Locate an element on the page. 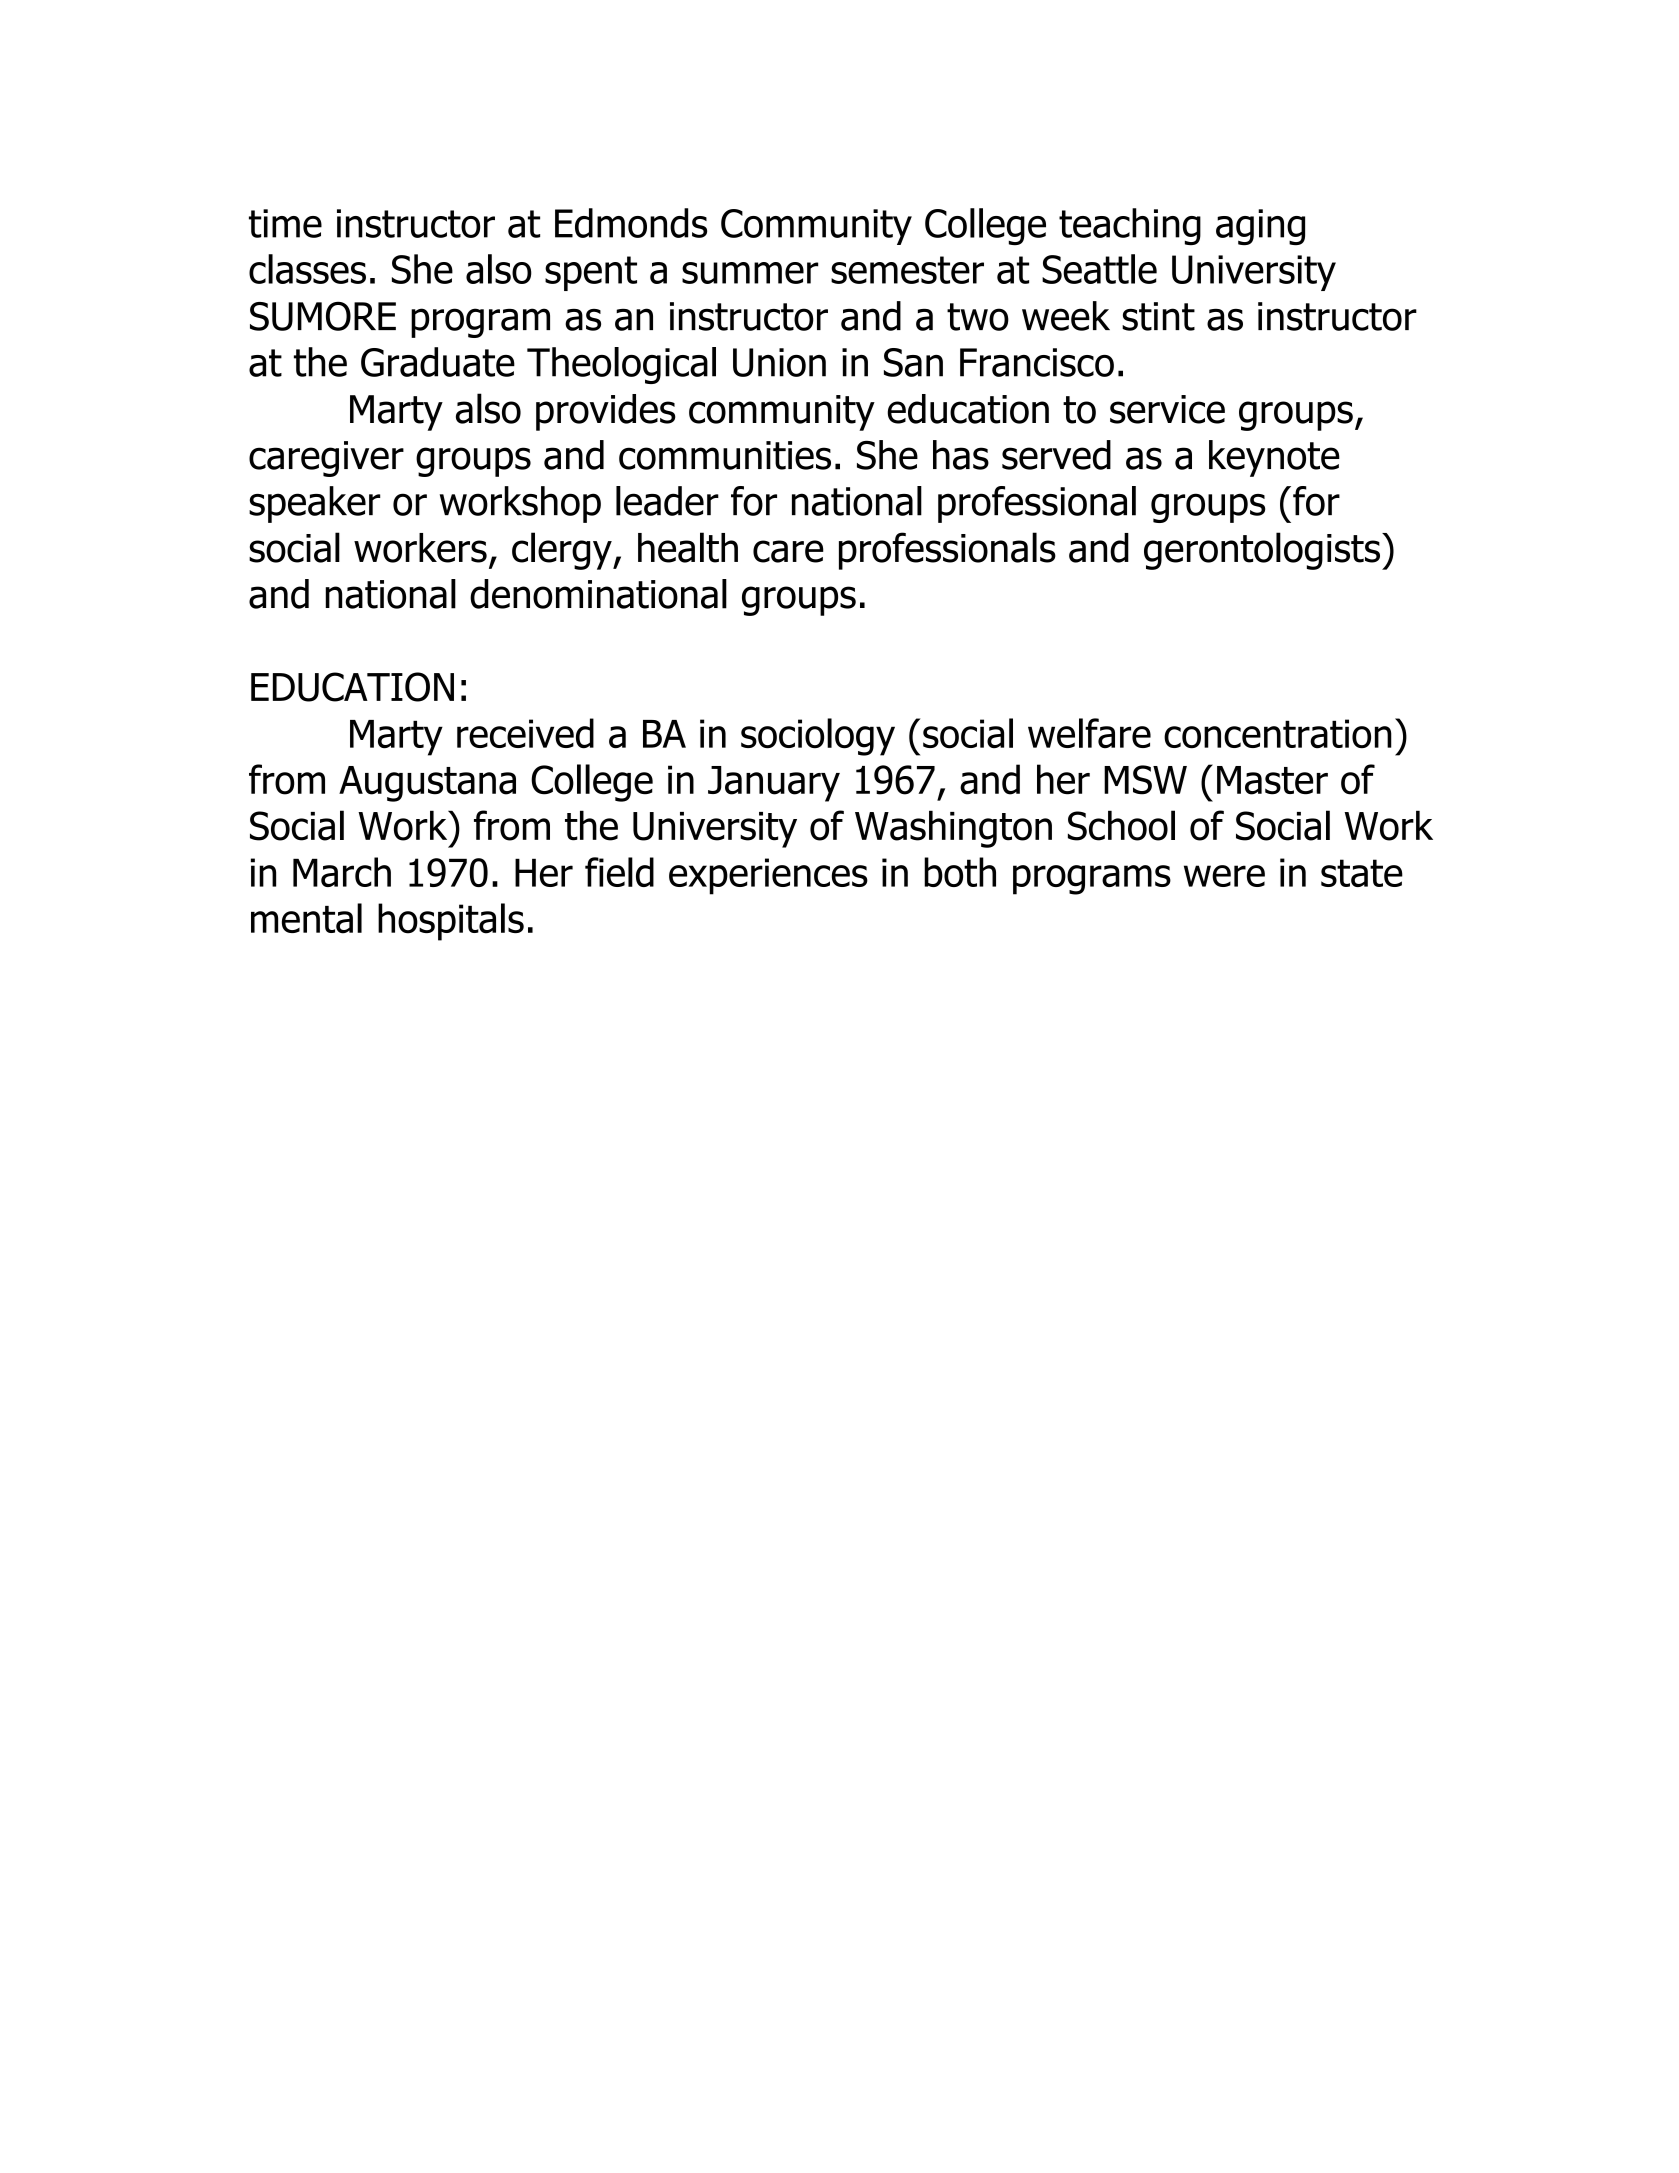 This document has width=1679, height=2173. summer is located at coordinates (750, 273).
